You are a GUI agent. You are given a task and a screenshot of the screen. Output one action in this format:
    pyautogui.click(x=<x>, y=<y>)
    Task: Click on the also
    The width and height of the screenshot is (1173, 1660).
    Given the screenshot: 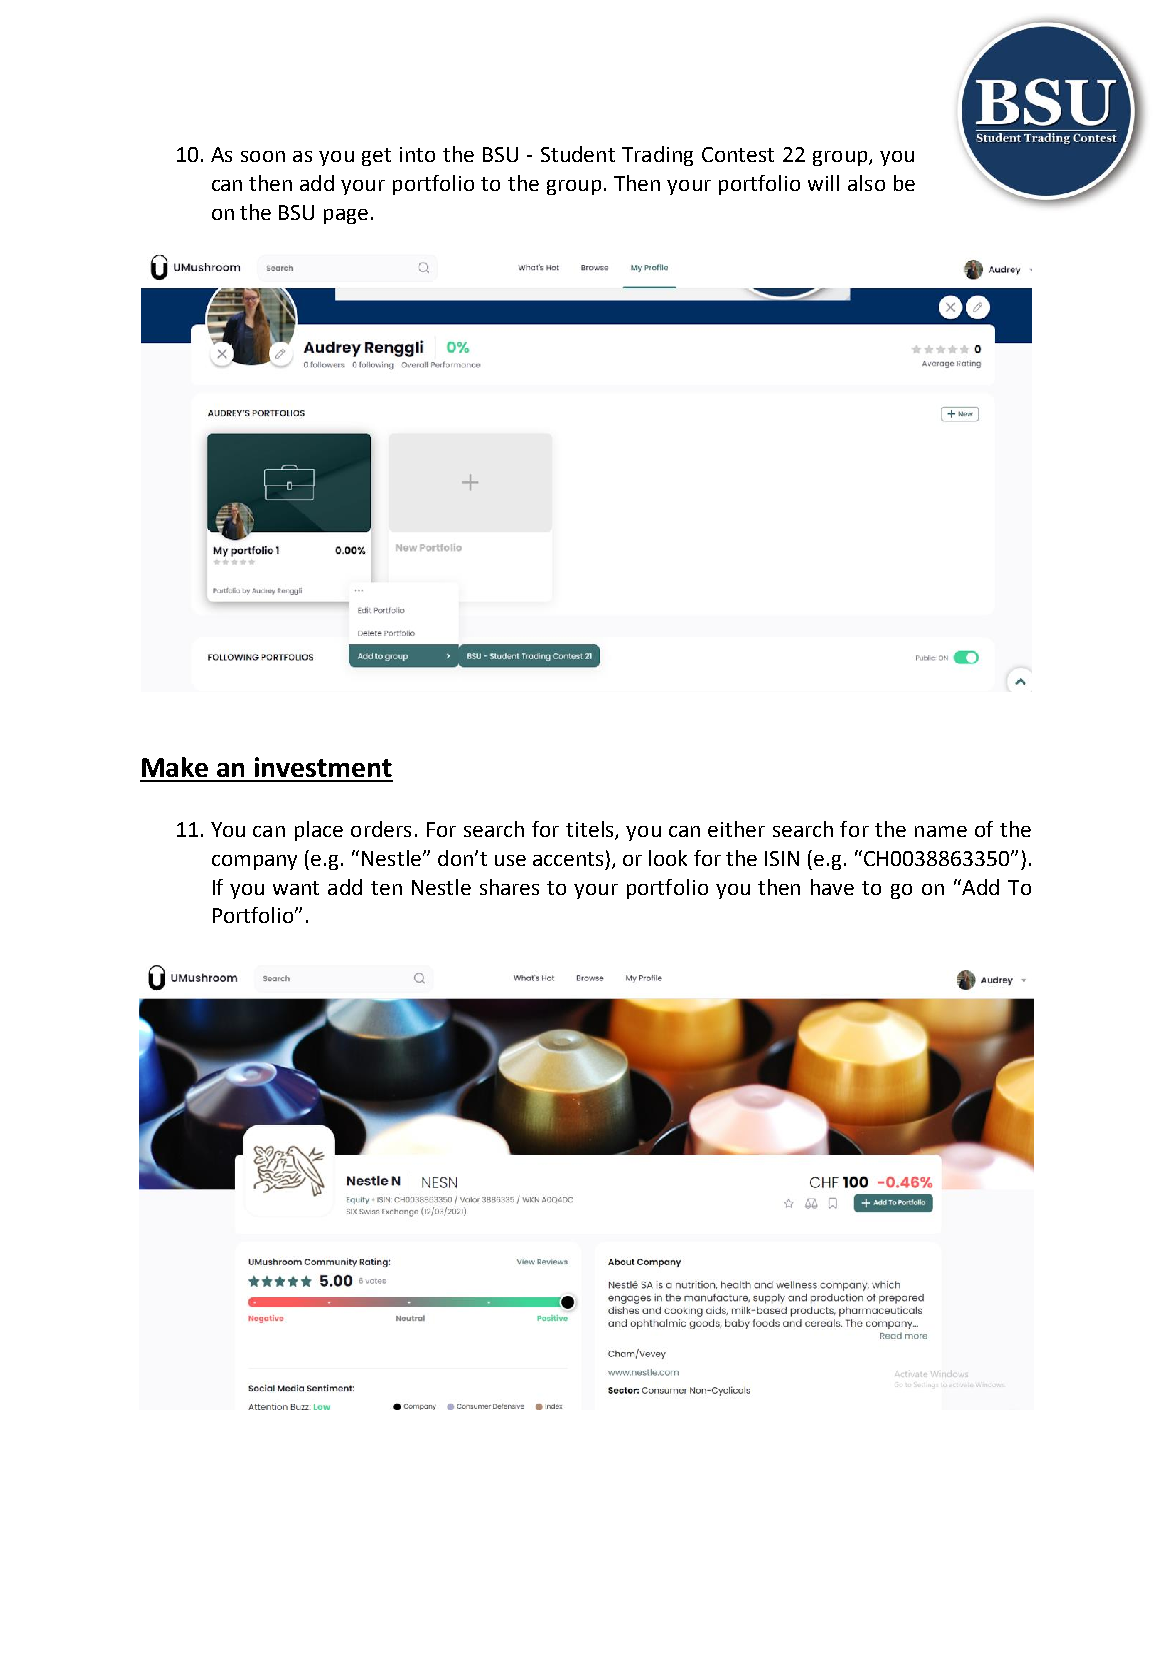 What is the action you would take?
    pyautogui.click(x=866, y=183)
